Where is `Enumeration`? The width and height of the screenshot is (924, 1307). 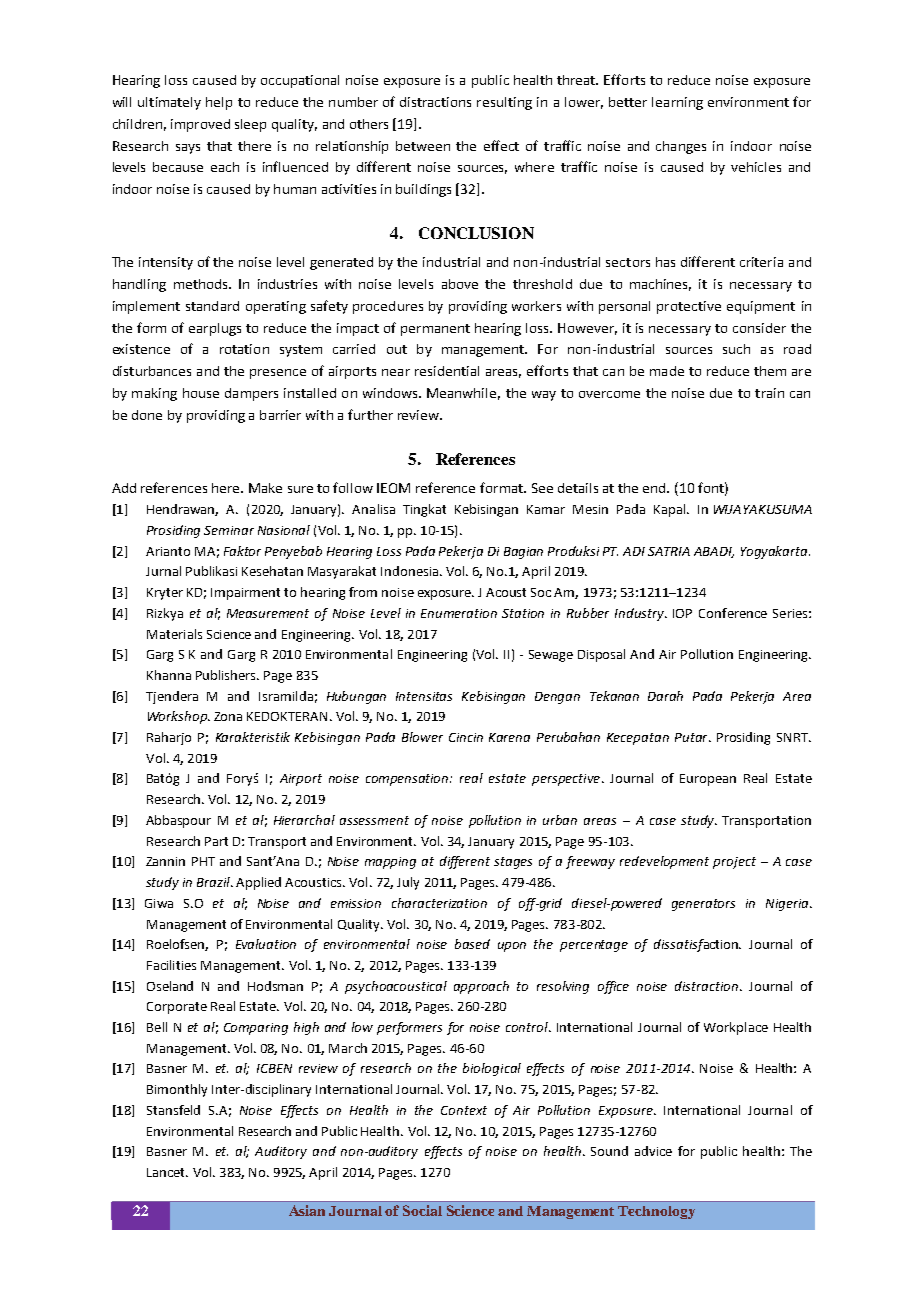 Enumeration is located at coordinates (459, 613).
